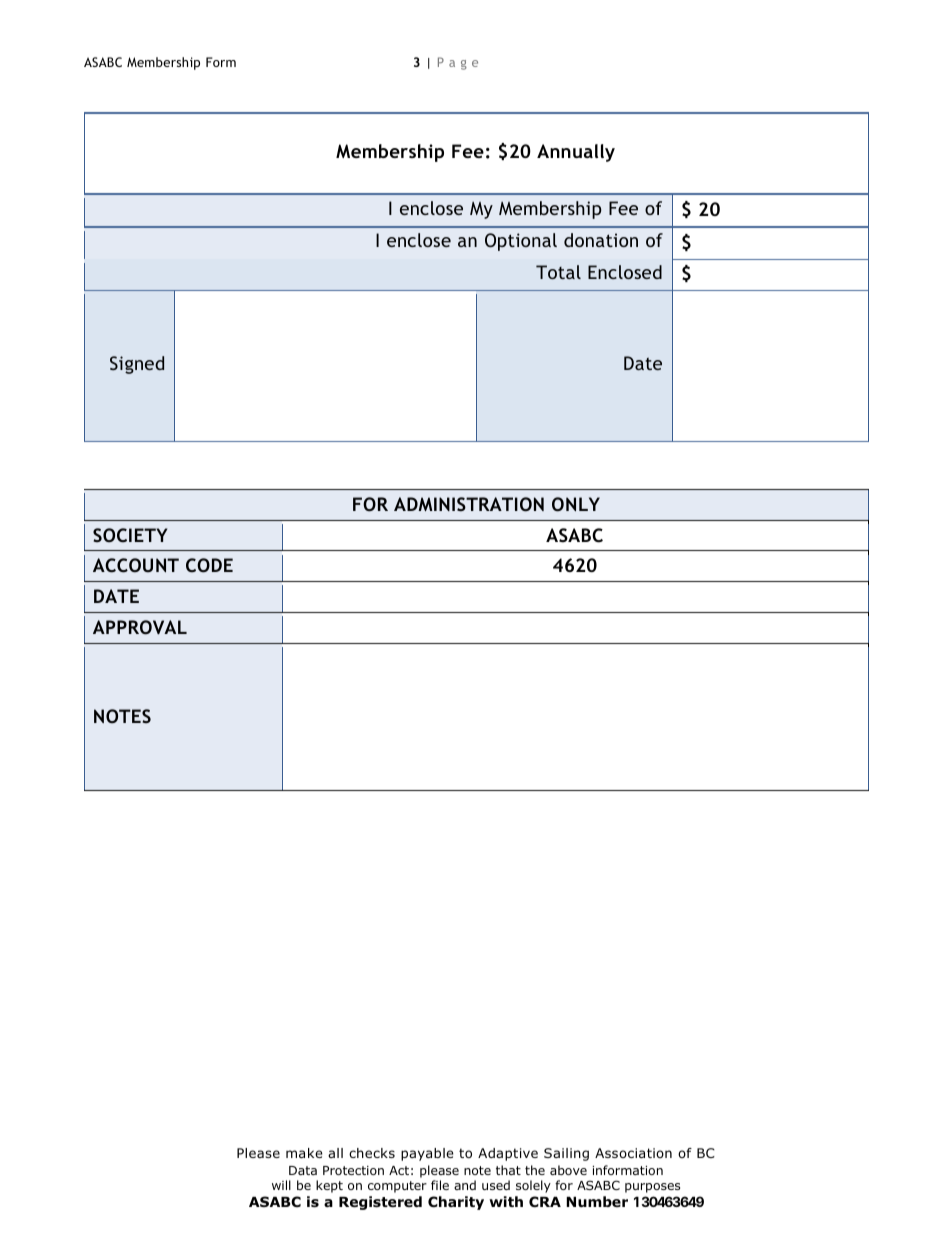 The height and width of the screenshot is (1233, 952). What do you see at coordinates (521, 242) in the screenshot?
I see `Optional` at bounding box center [521, 242].
